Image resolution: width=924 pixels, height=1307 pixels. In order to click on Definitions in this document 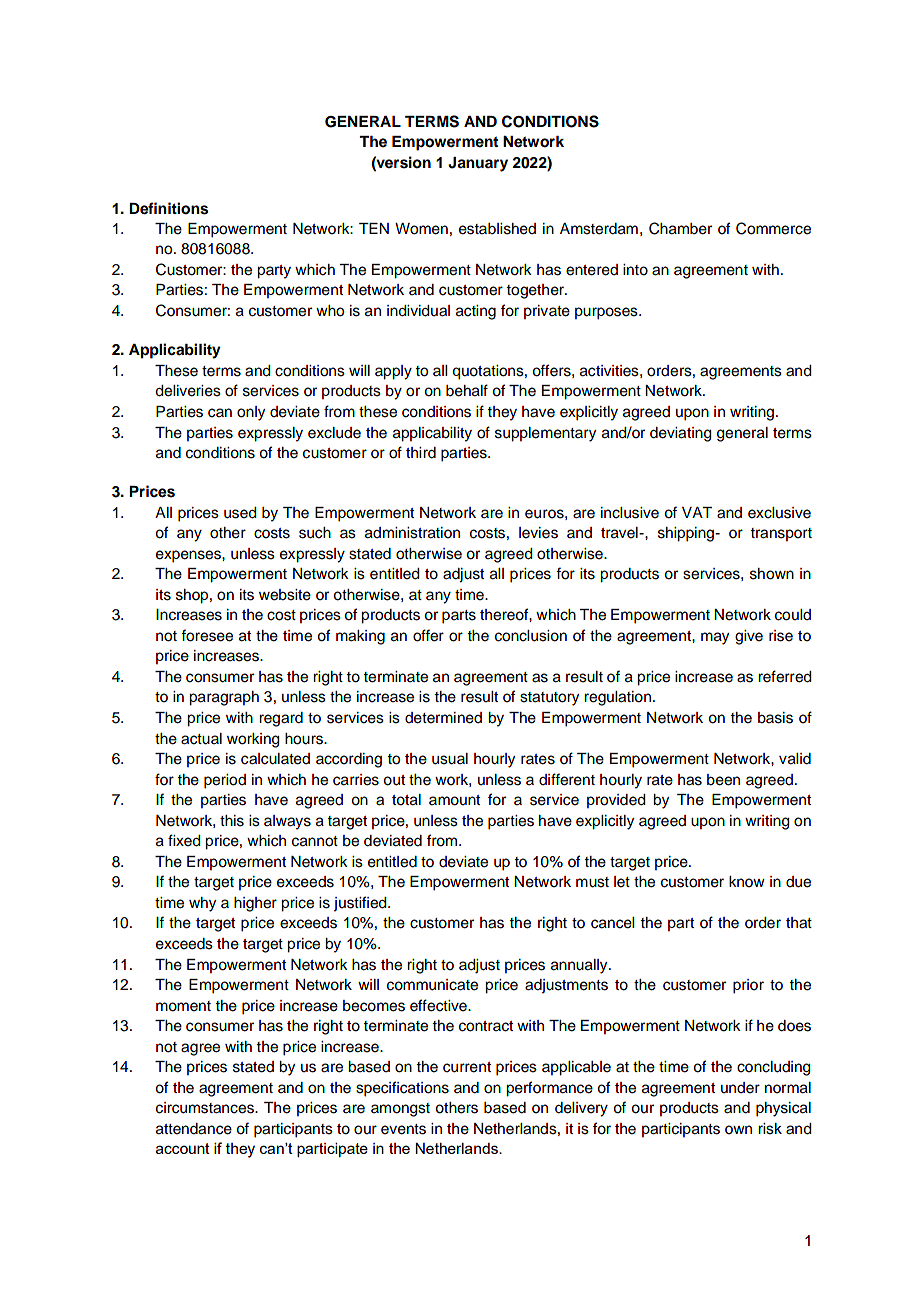, I will do `click(168, 208)`.
